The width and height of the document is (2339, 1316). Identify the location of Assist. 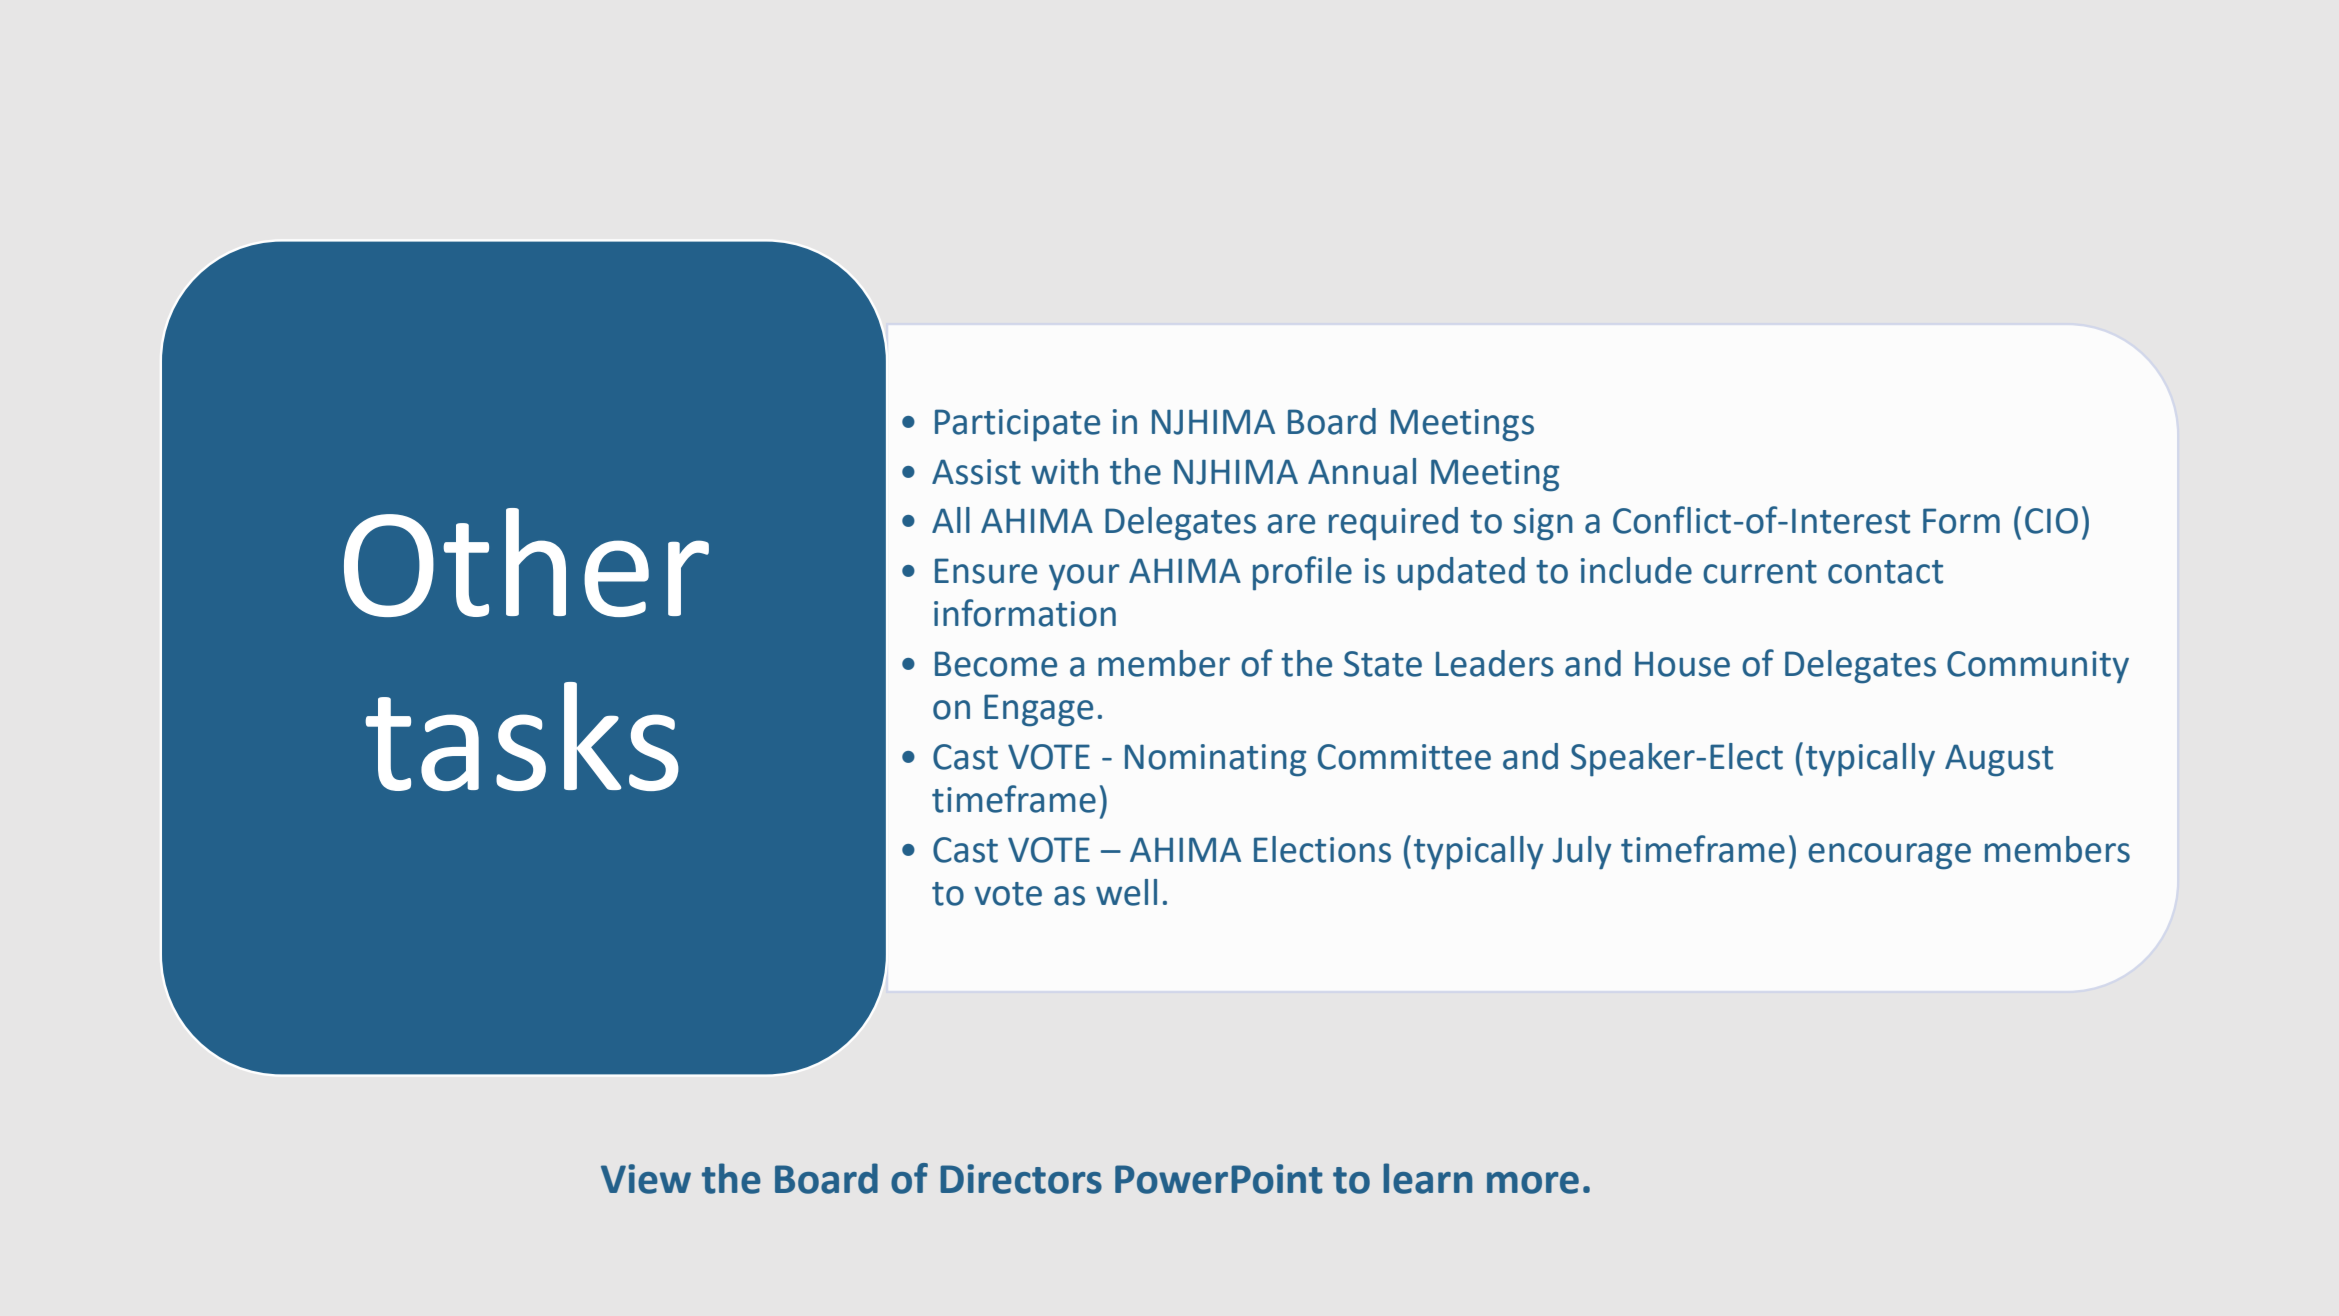
(976, 472).
